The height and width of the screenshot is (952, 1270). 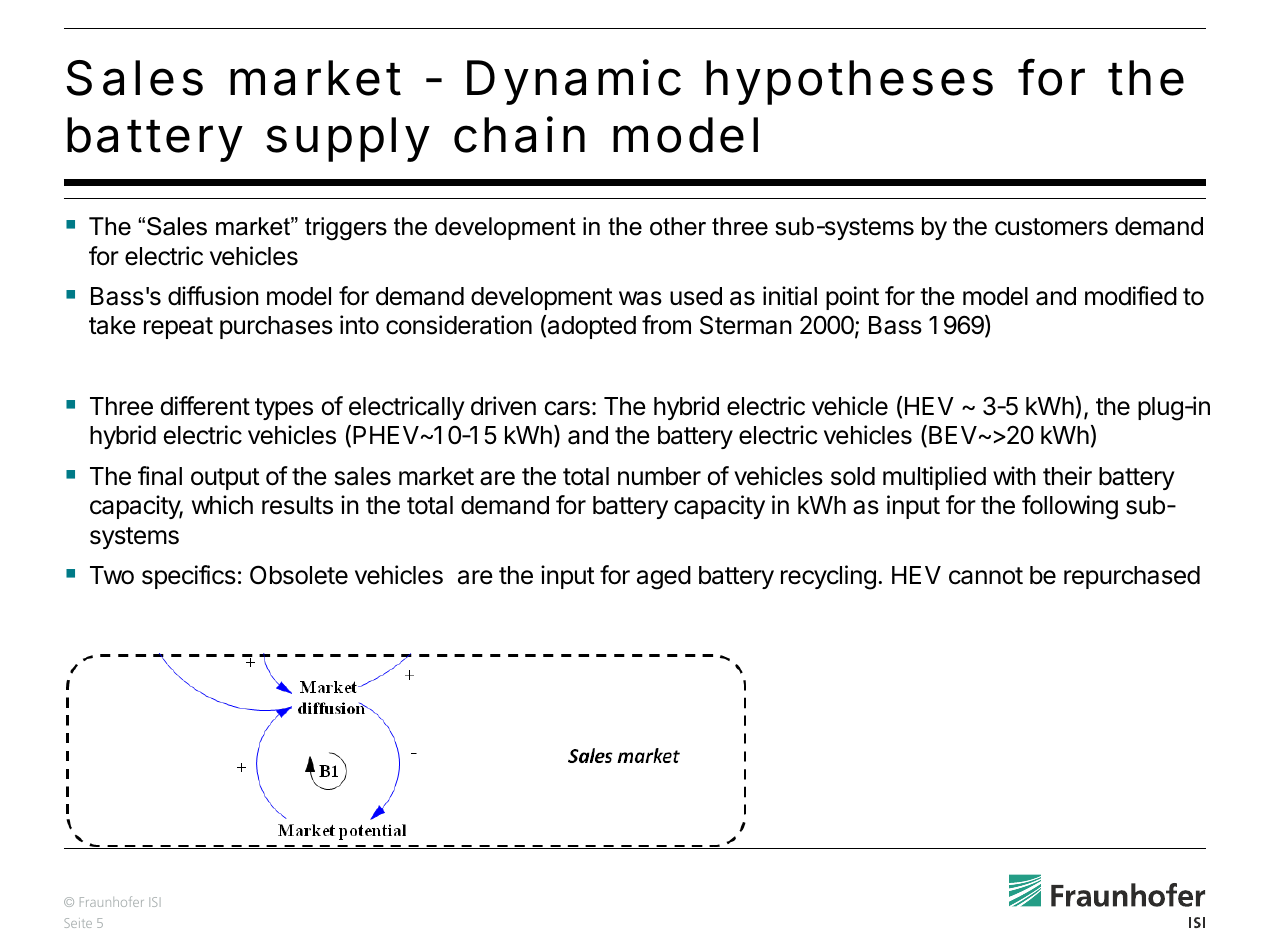 I want to click on Dynamic, so click(x=574, y=82).
